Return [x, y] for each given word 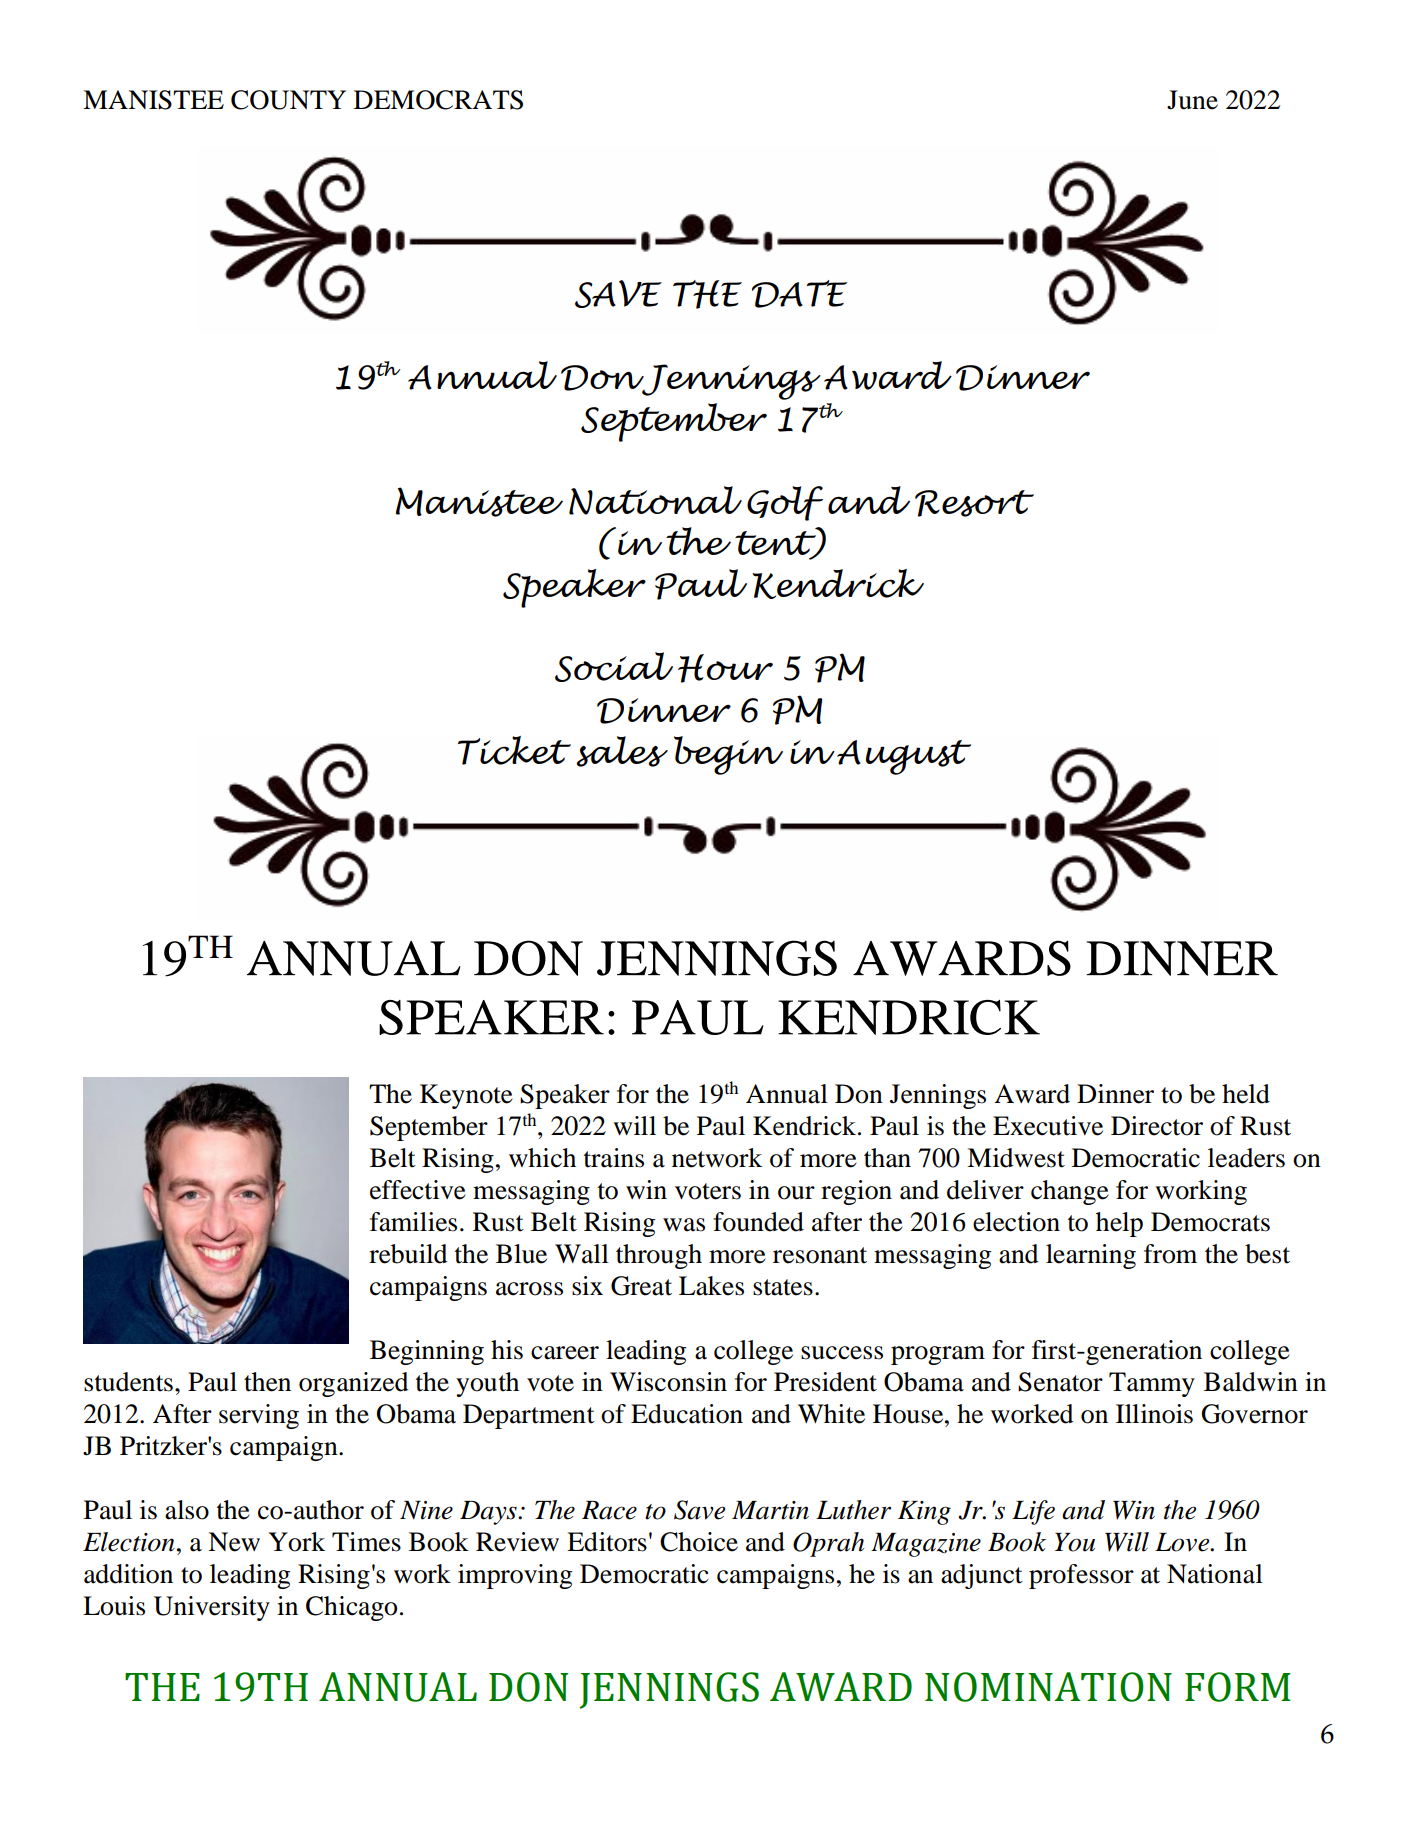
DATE [799, 294]
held [1246, 1094]
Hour [725, 668]
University [212, 1608]
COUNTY [288, 100]
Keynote [466, 1096]
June [1192, 100]
